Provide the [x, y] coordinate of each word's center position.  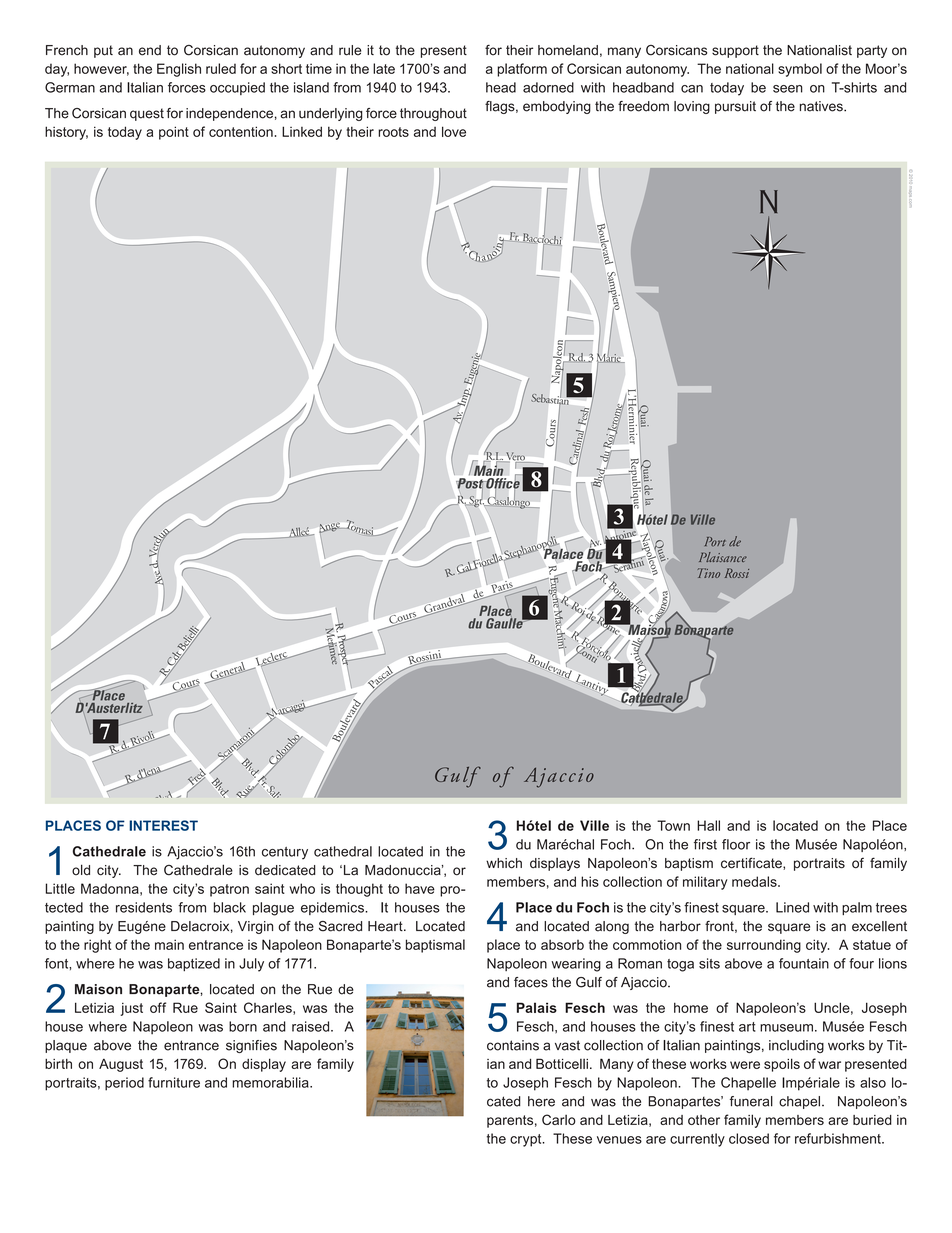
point [174, 133]
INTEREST [163, 825]
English [179, 70]
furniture [174, 1082]
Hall [708, 825]
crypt [527, 1140]
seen [788, 89]
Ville [594, 825]
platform [522, 70]
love [454, 131]
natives [822, 106]
